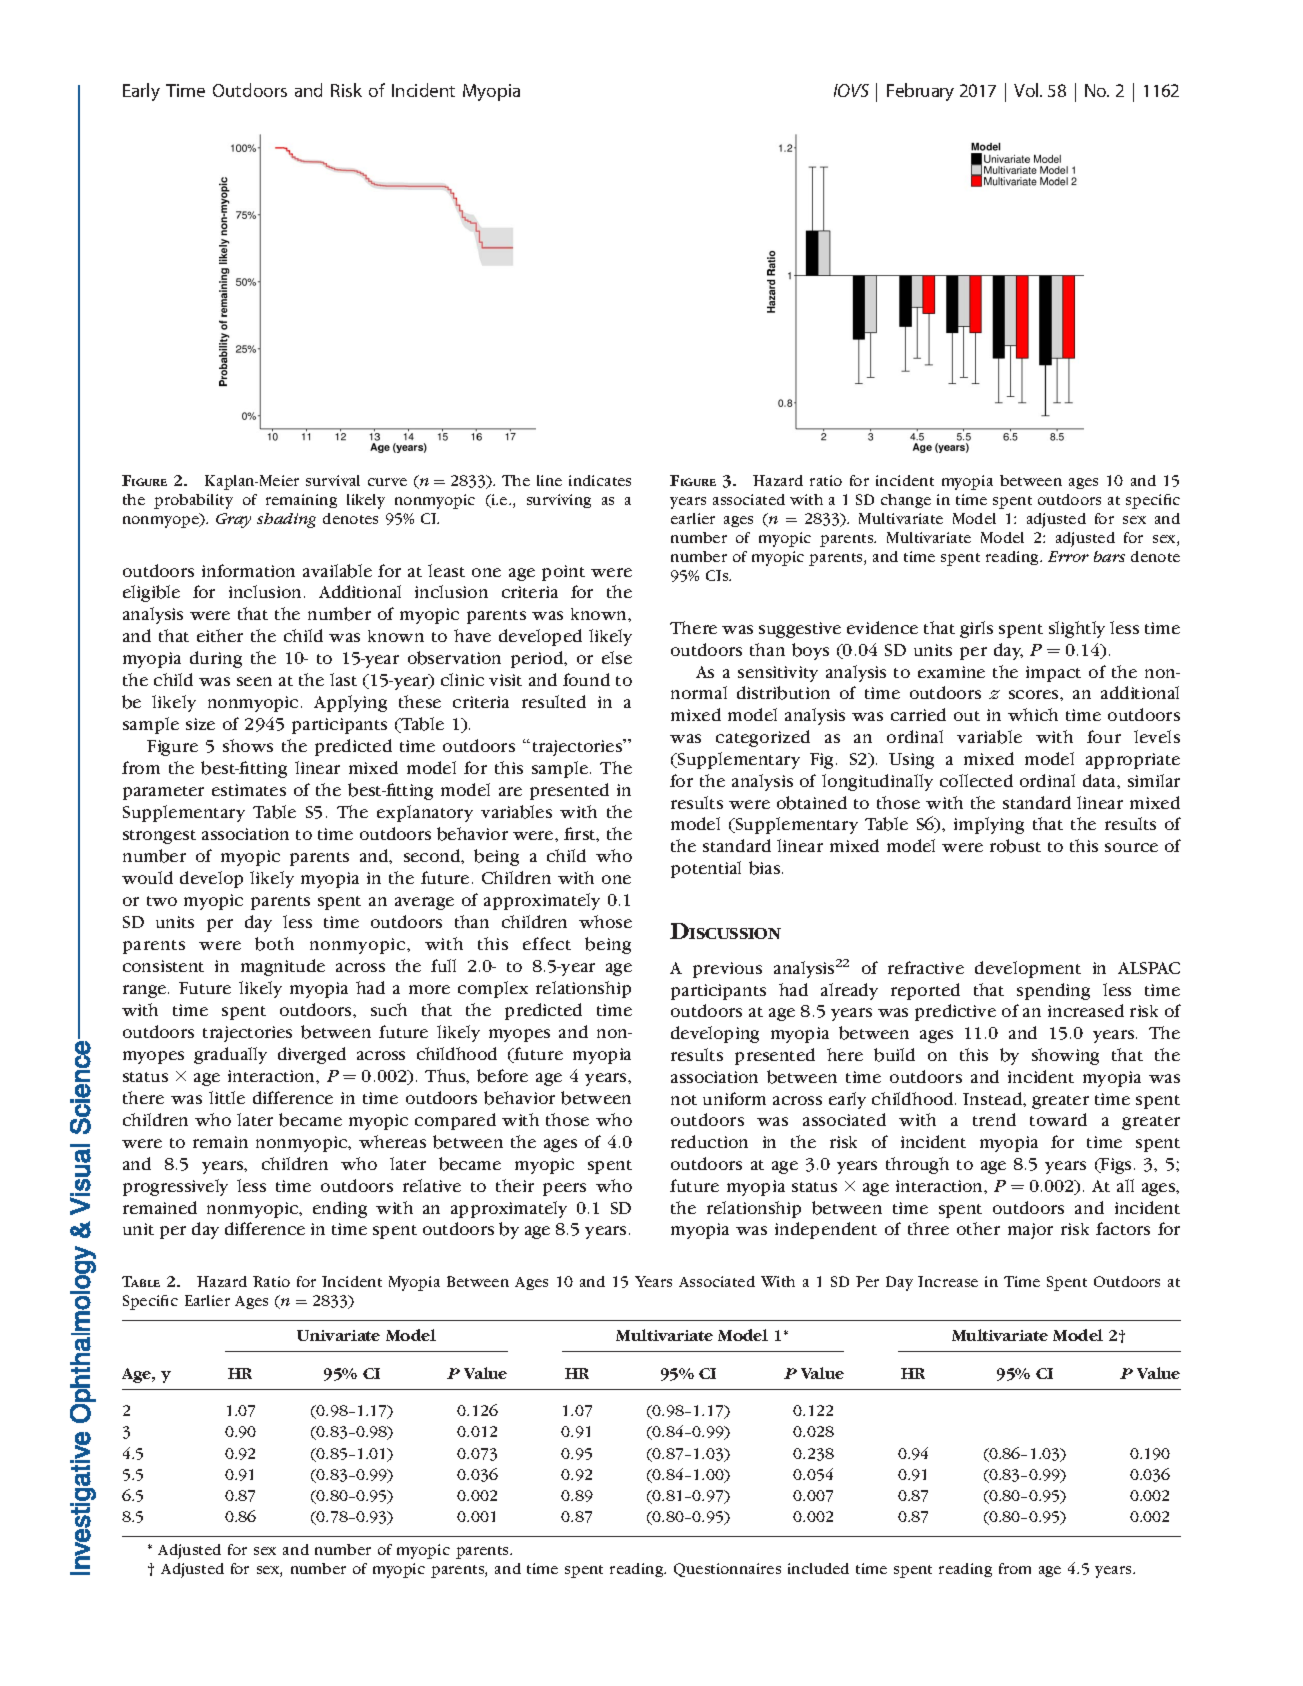 Image resolution: width=1303 pixels, height=1686 pixels. What do you see at coordinates (706, 869) in the image?
I see `potential` at bounding box center [706, 869].
